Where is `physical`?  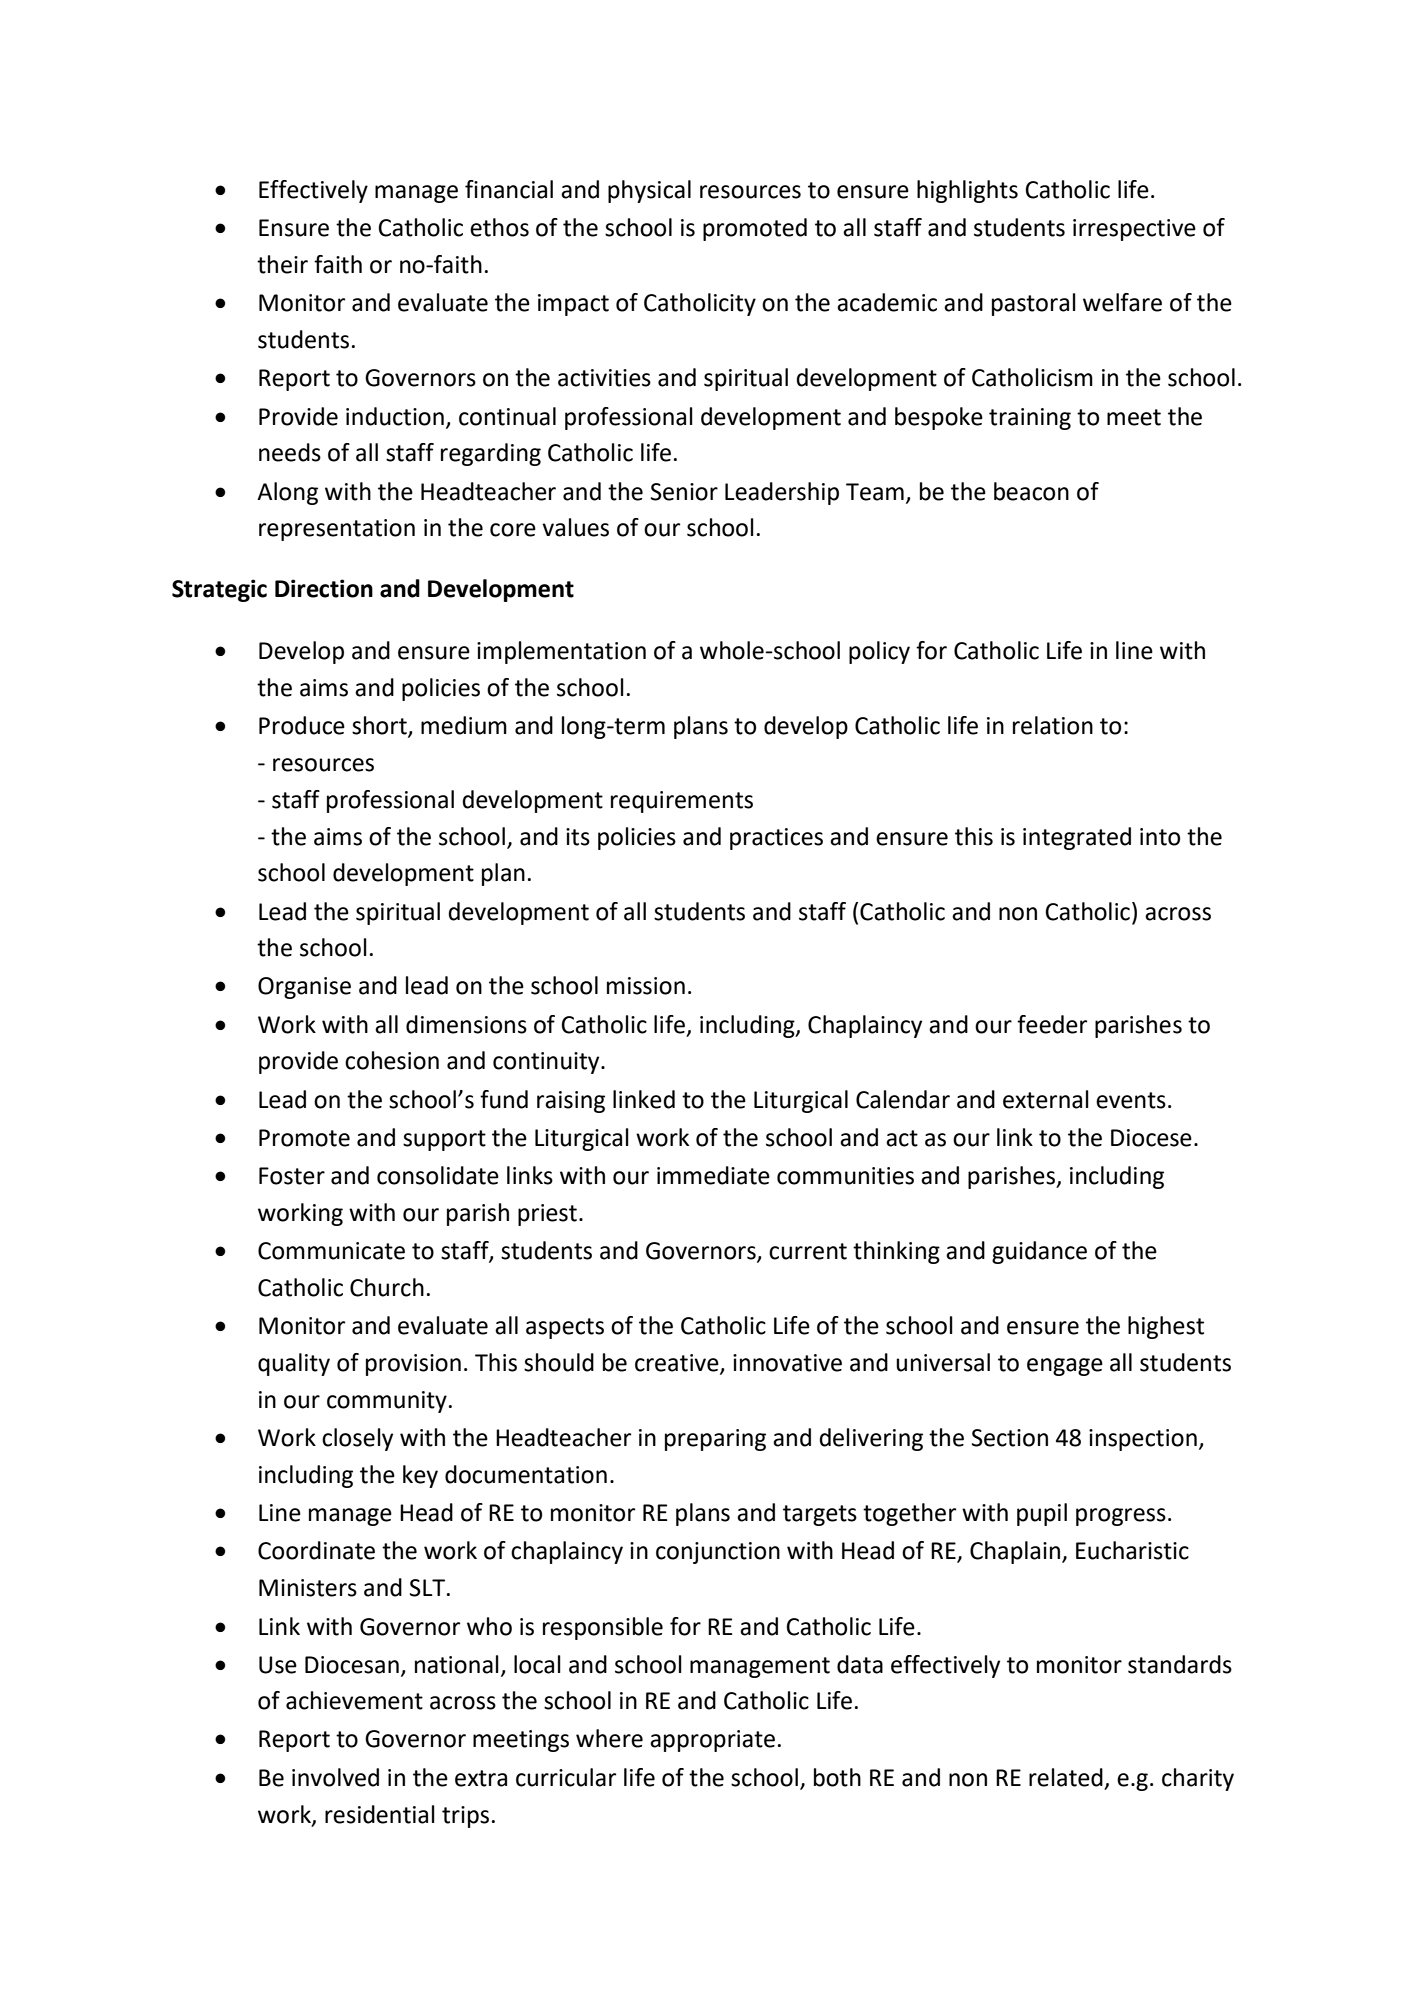
physical is located at coordinates (649, 191).
